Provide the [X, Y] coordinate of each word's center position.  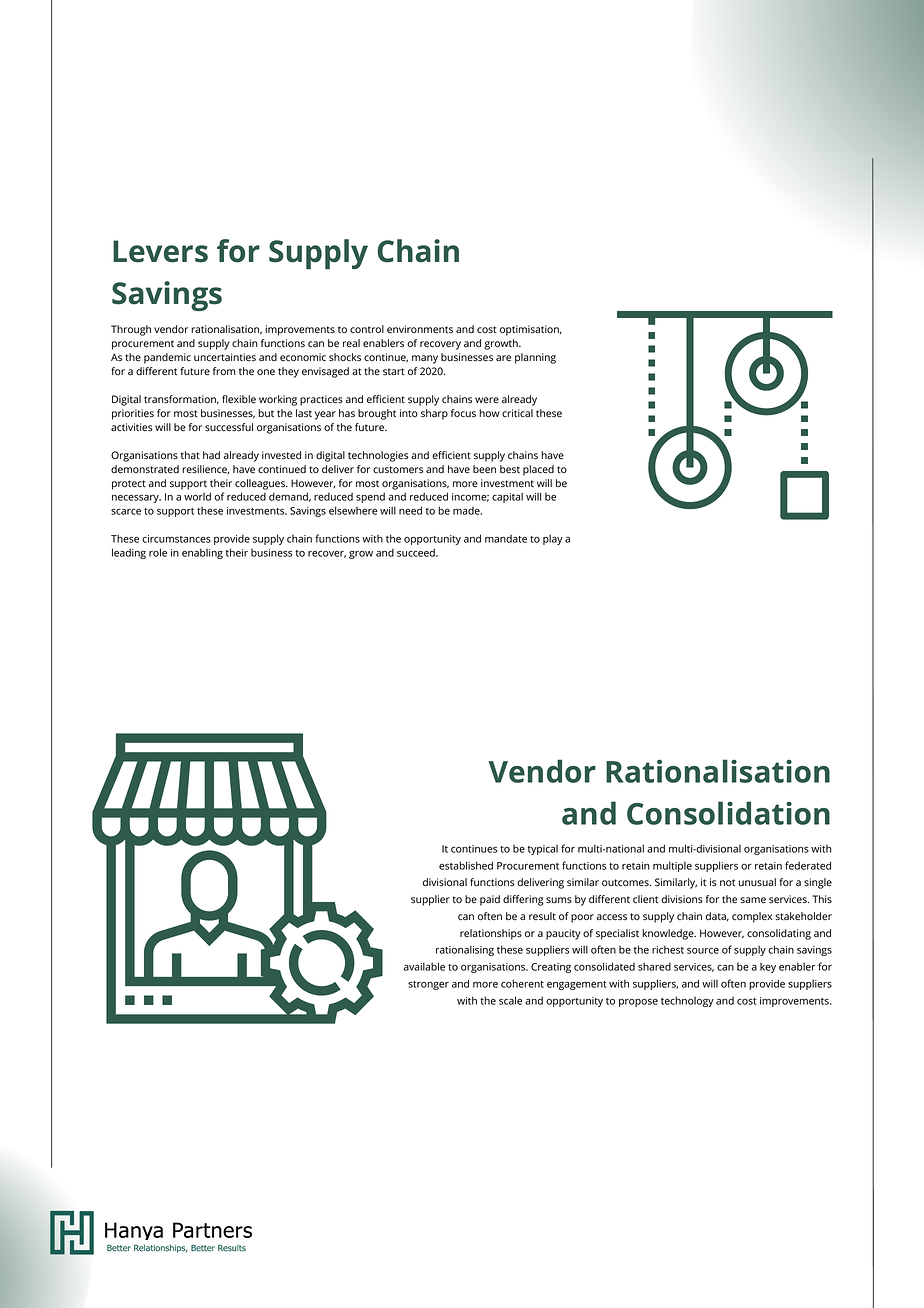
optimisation [530, 330]
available [424, 966]
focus [463, 413]
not [727, 882]
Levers [160, 251]
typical [543, 850]
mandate [506, 539]
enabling [202, 553]
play [553, 539]
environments [420, 329]
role [158, 552]
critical [517, 413]
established [466, 865]
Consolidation [728, 813]
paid [490, 900]
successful [229, 427]
